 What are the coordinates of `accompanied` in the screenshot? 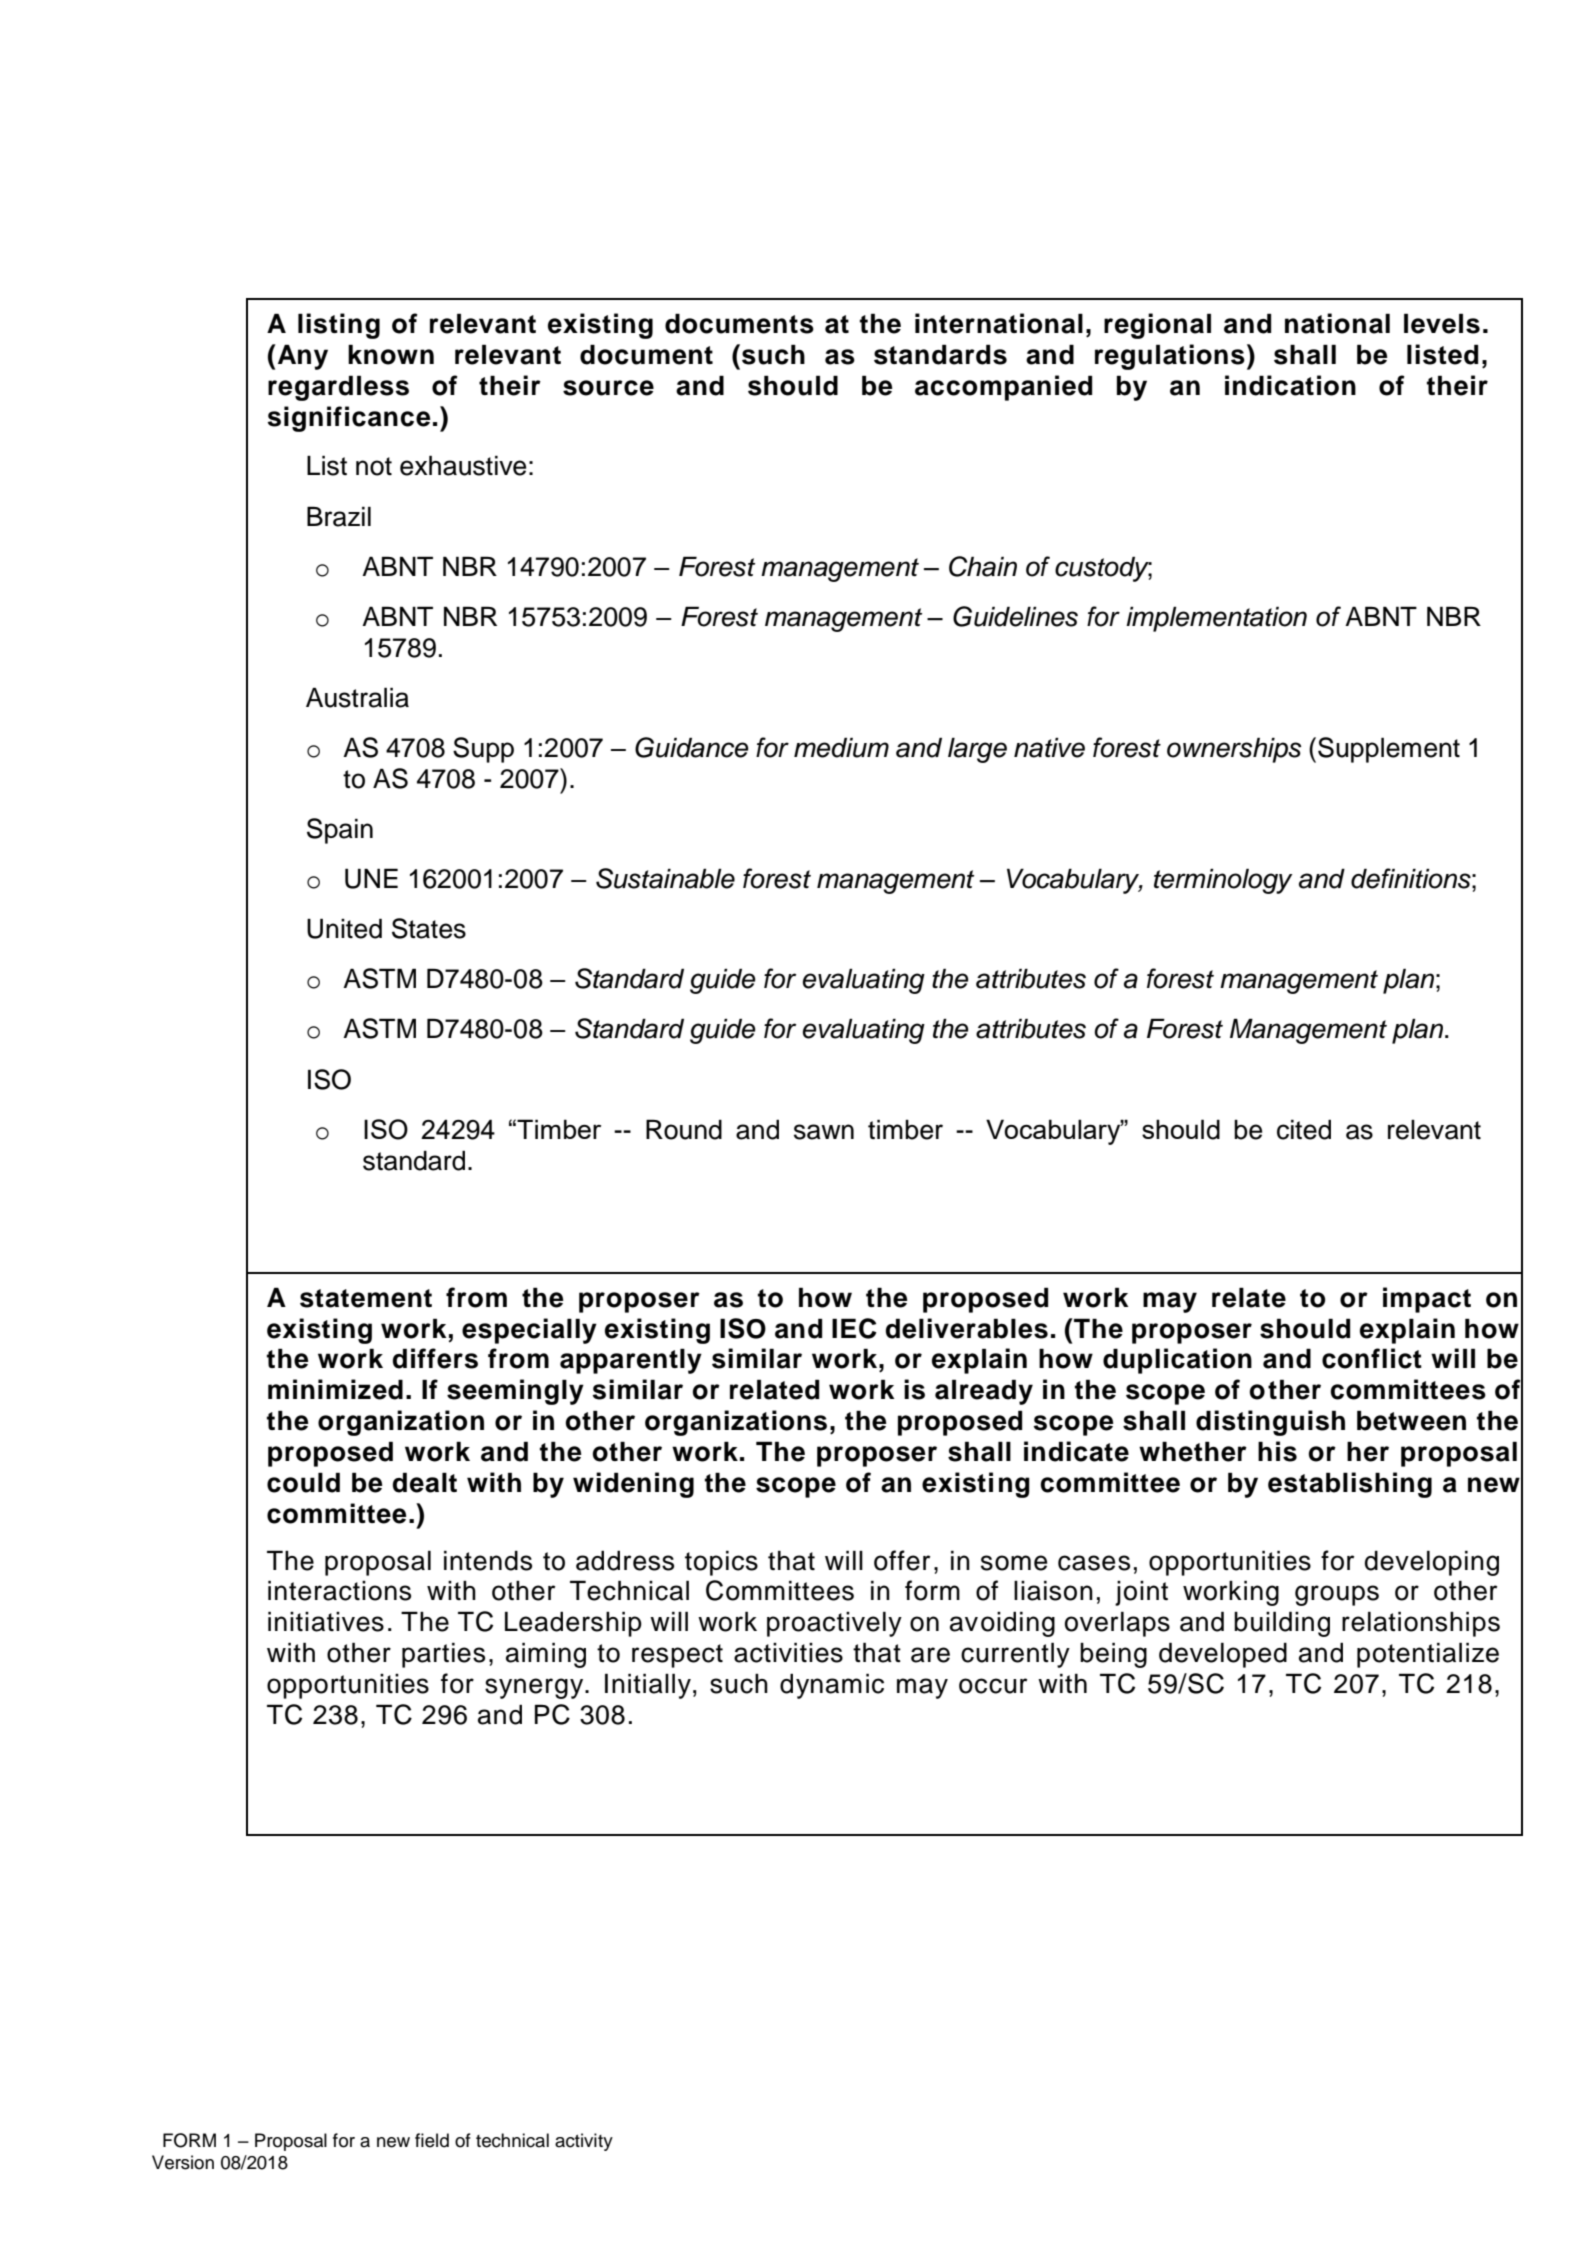 It's located at (1003, 388).
